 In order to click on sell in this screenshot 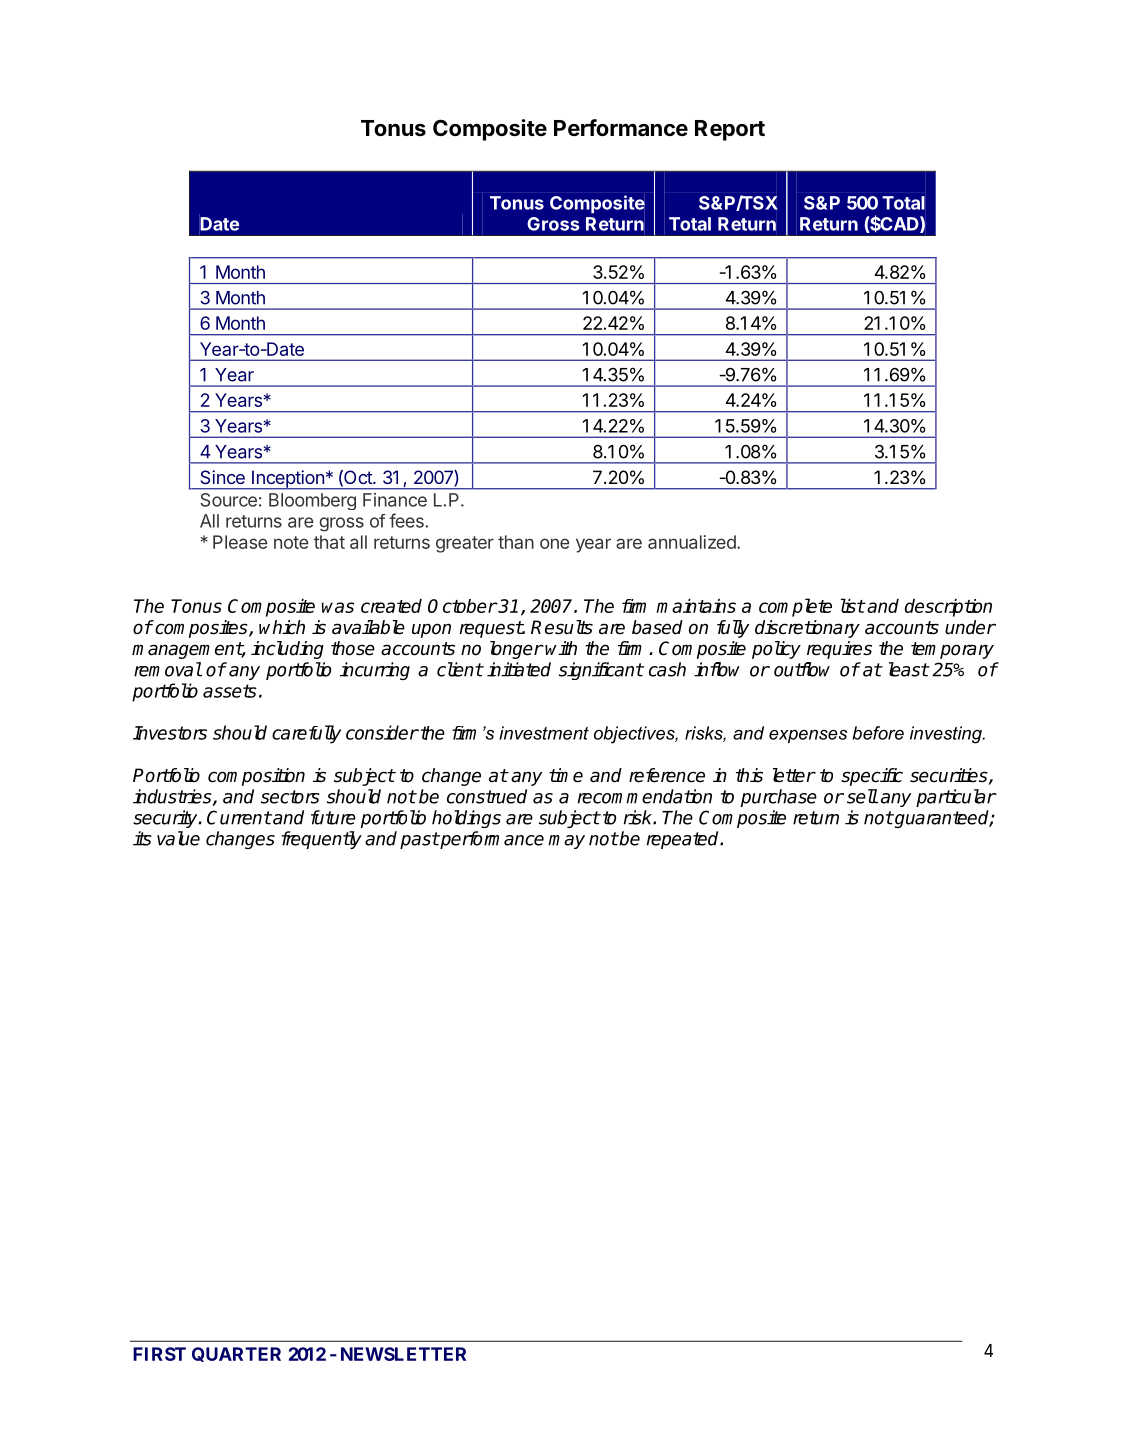, I will do `click(862, 796)`.
